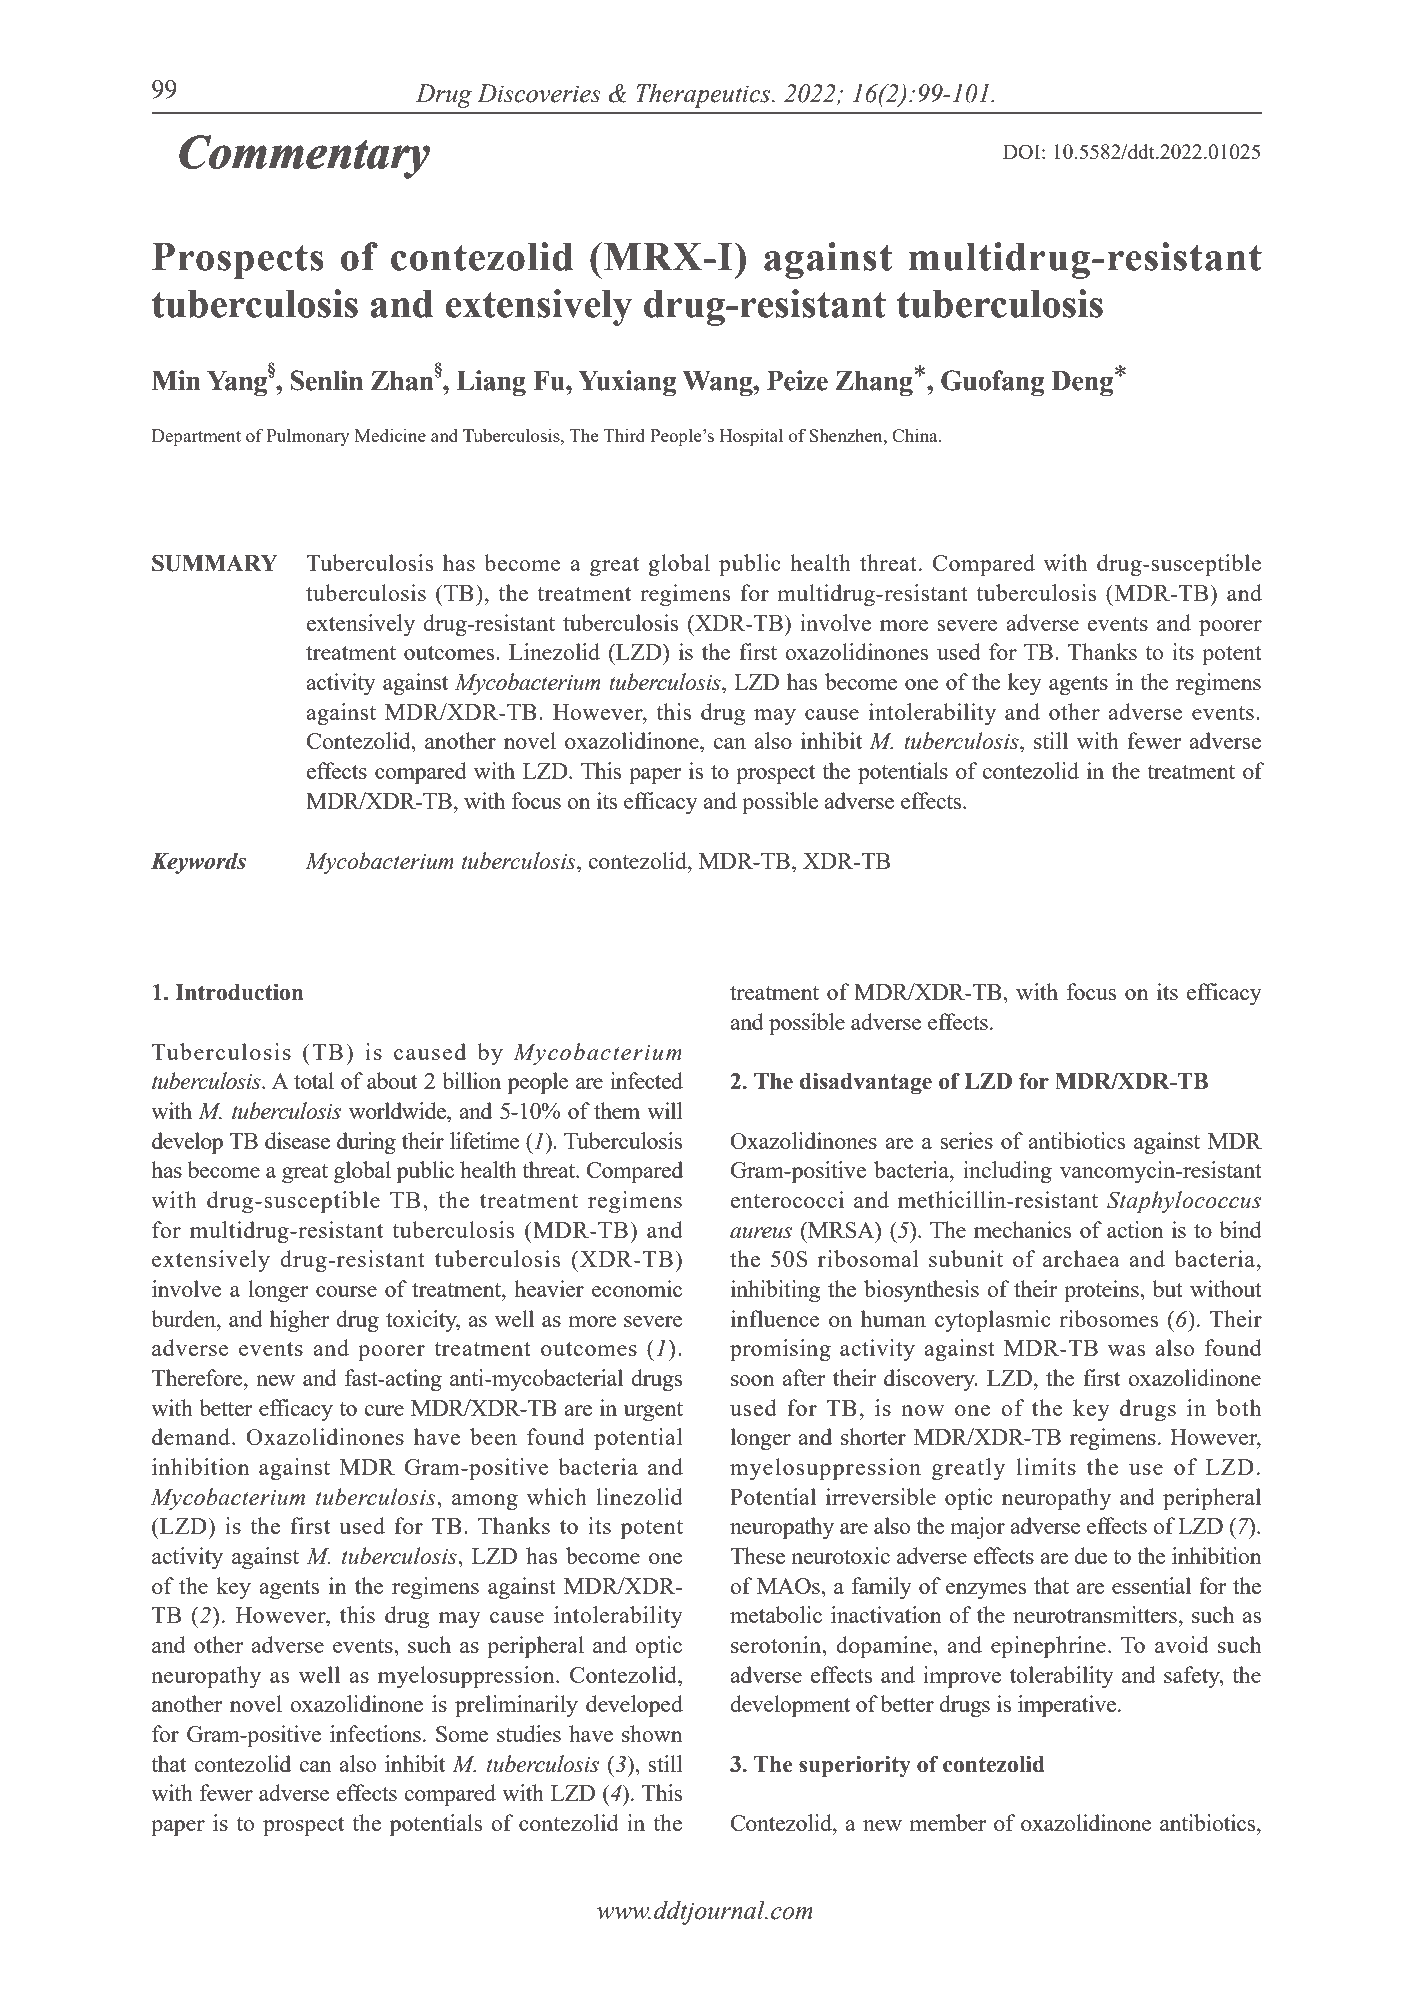 The width and height of the screenshot is (1413, 1998). I want to click on Therapeutics, so click(704, 96).
